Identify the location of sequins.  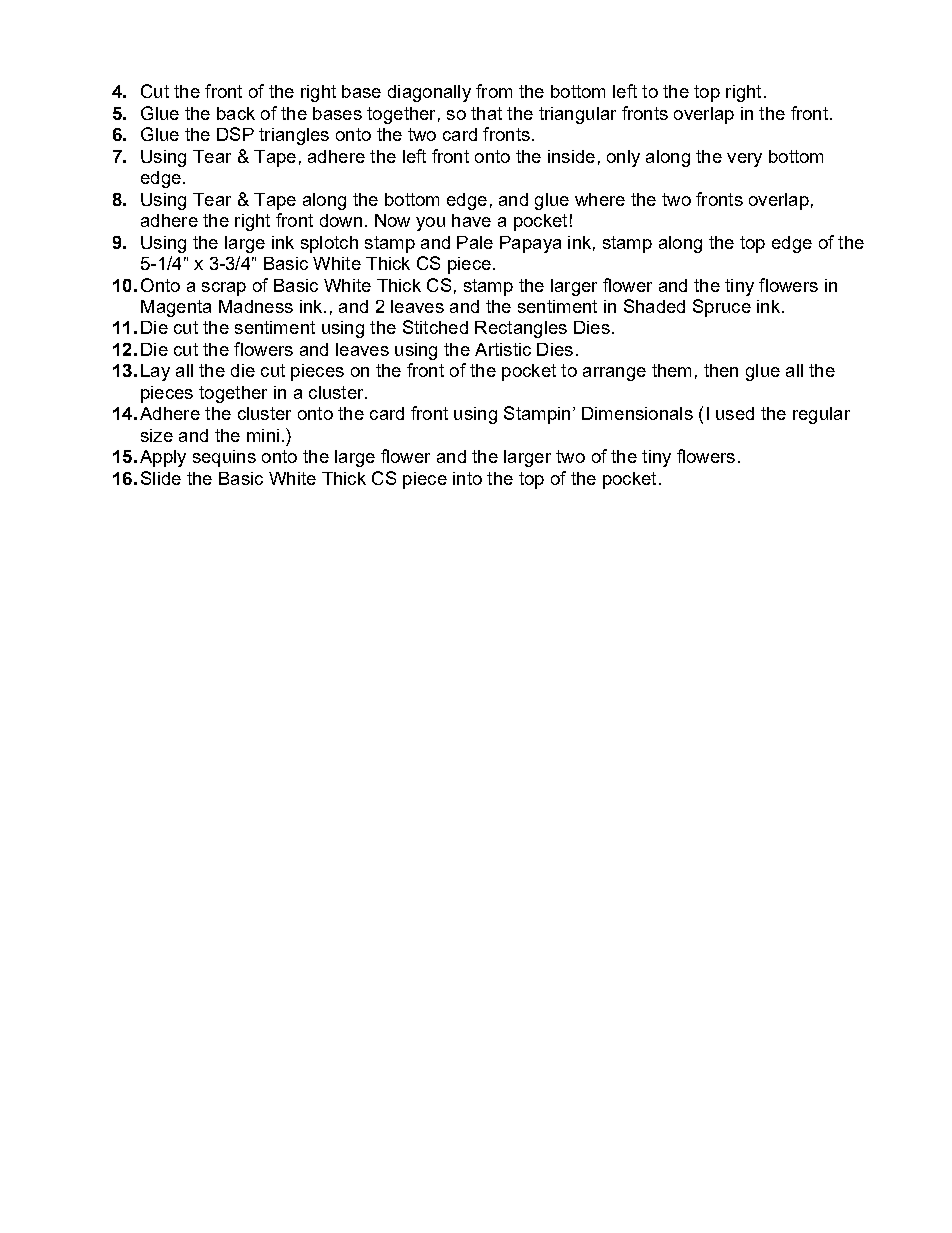
(224, 458).
